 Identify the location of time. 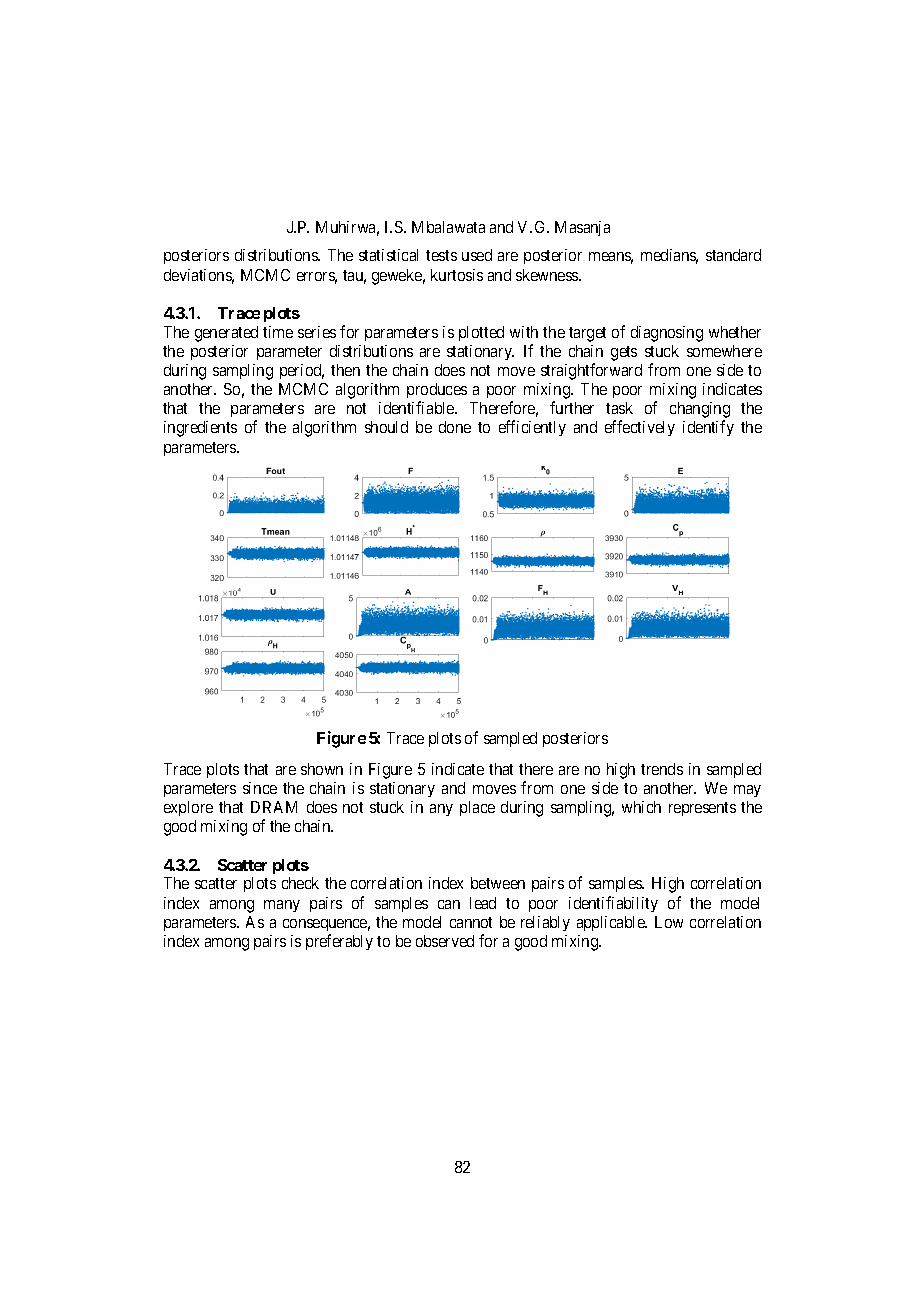
(278, 332).
